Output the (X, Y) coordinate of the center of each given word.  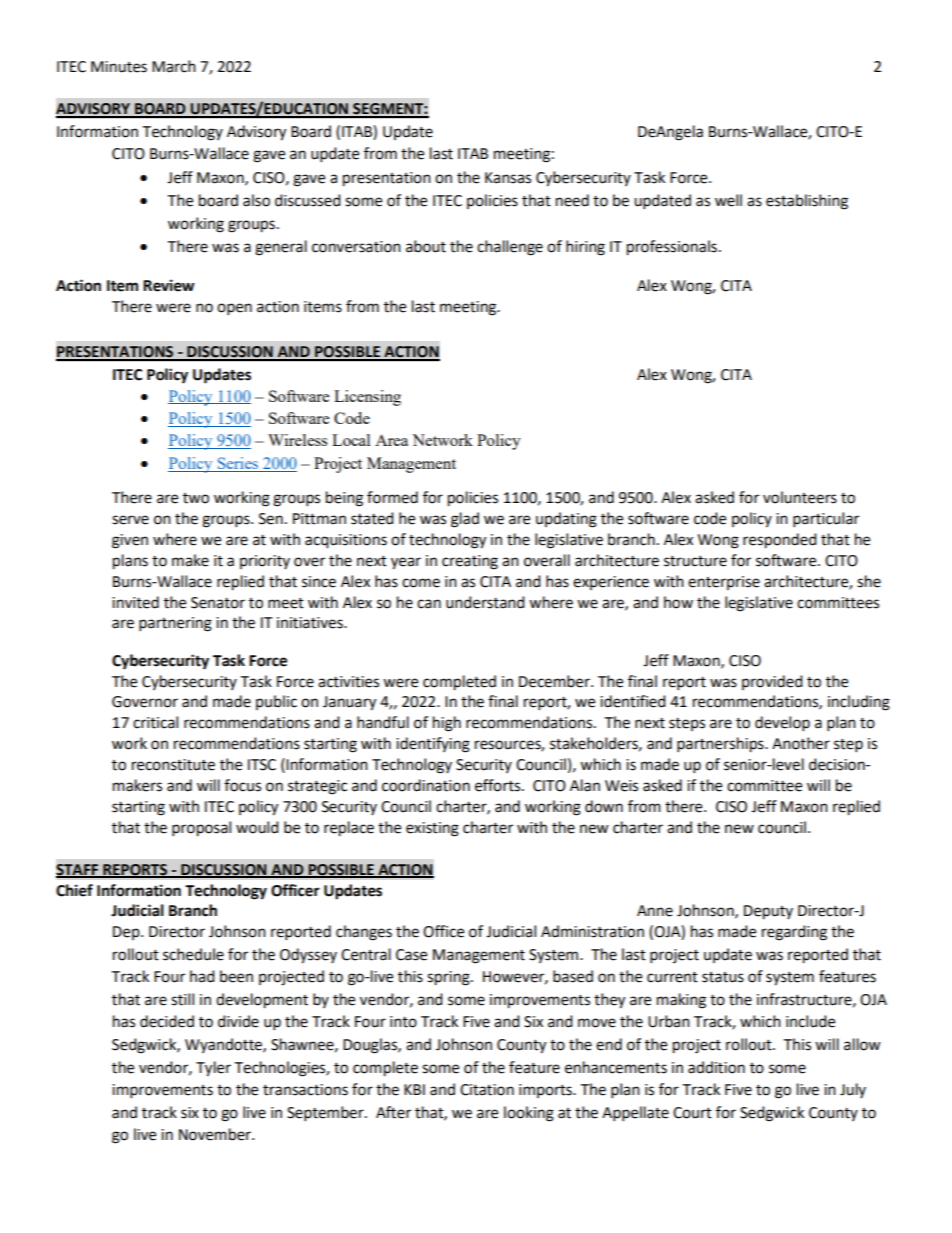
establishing (807, 202)
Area (391, 440)
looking (529, 1114)
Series (237, 464)
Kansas (508, 178)
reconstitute (173, 765)
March (174, 66)
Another (801, 743)
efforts (499, 785)
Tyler (213, 1069)
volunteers (800, 497)
